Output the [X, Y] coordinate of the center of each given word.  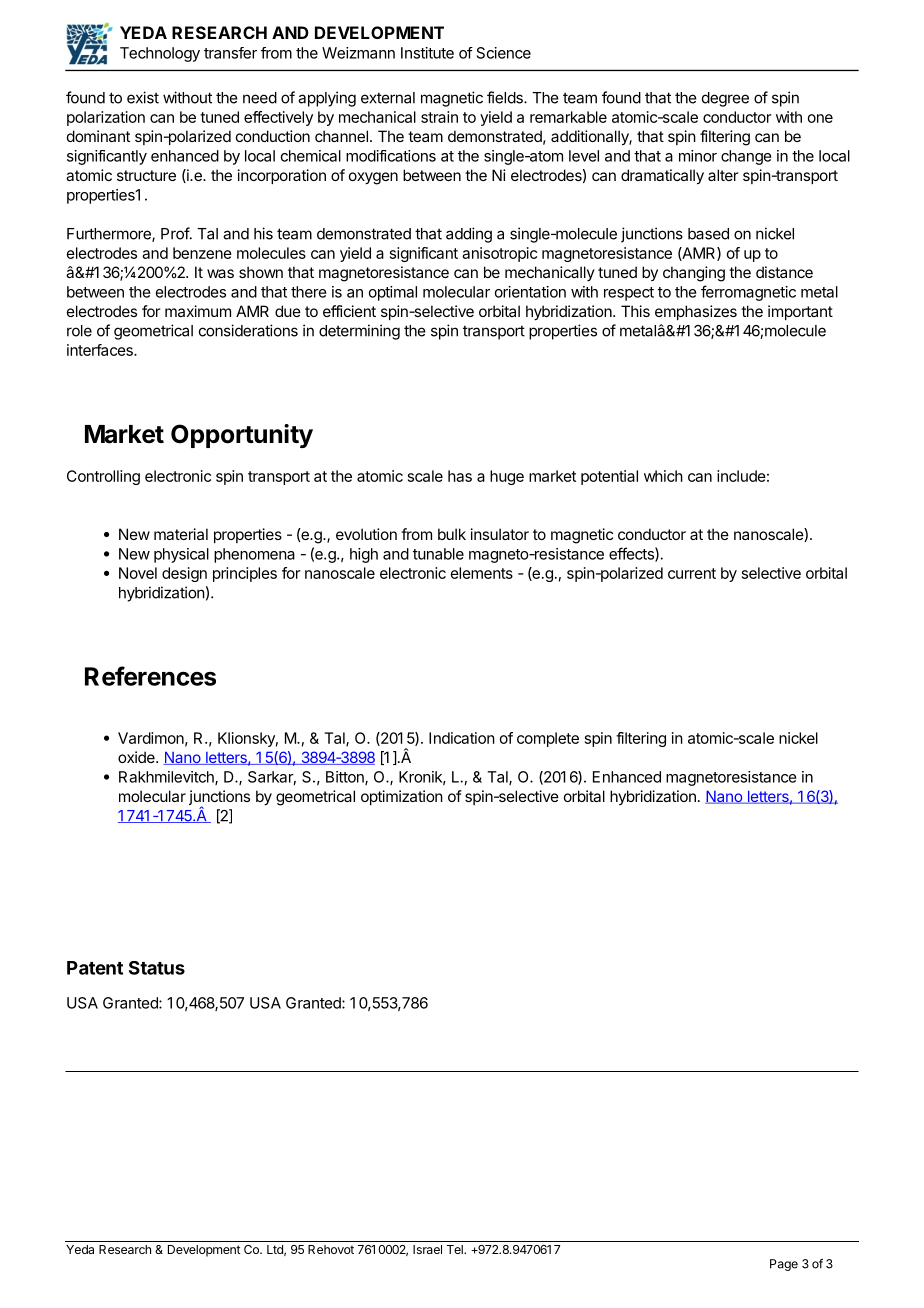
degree [725, 99]
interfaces [101, 350]
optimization [402, 797]
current [692, 573]
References [150, 676]
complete [548, 739]
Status [157, 968]
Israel [427, 1249]
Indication [462, 738]
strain [439, 117]
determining [359, 332]
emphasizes [696, 312]
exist [143, 97]
